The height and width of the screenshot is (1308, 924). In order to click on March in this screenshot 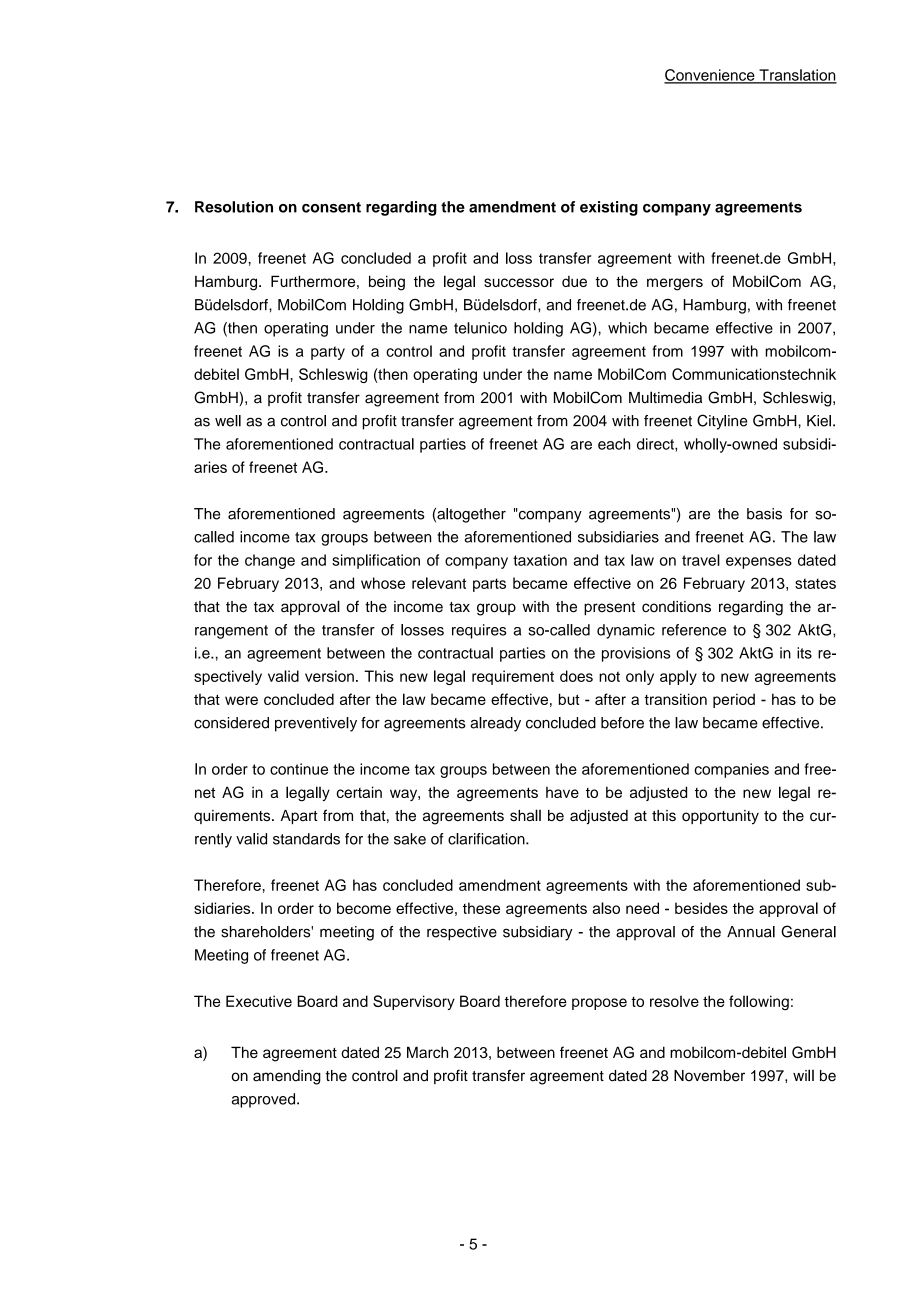, I will do `click(427, 1052)`.
